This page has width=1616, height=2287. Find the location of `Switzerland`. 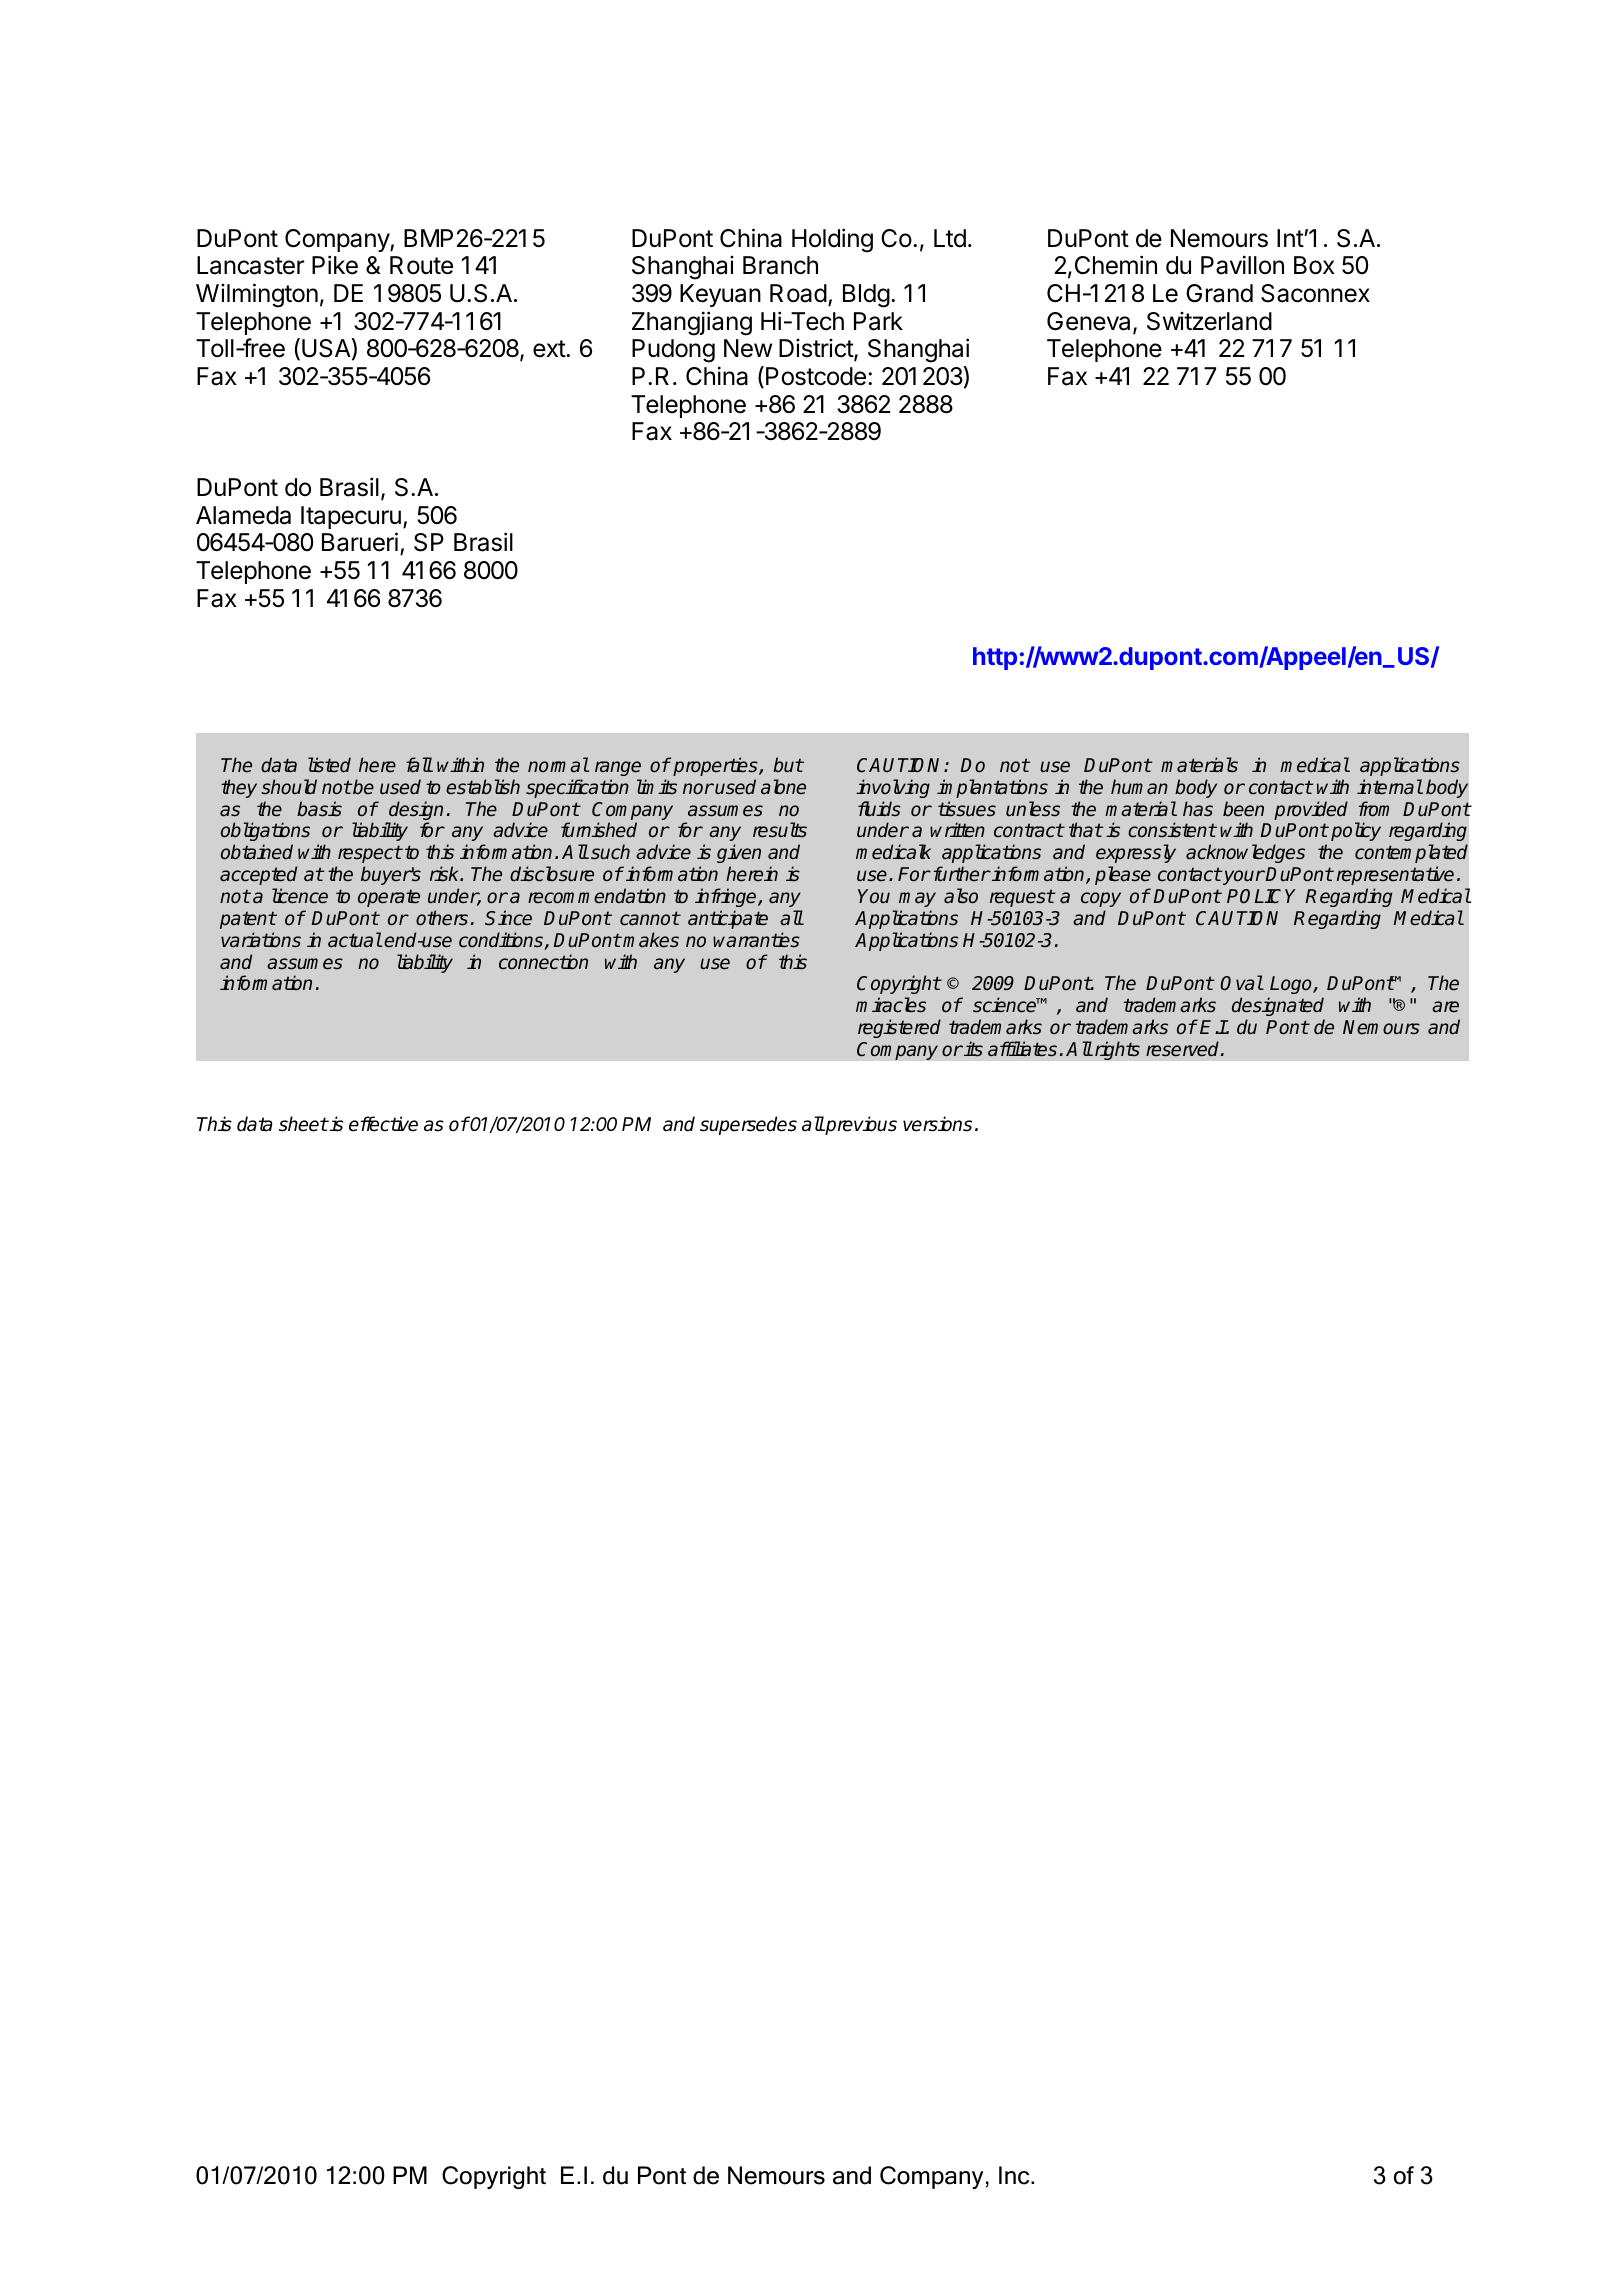

Switzerland is located at coordinates (1209, 321).
